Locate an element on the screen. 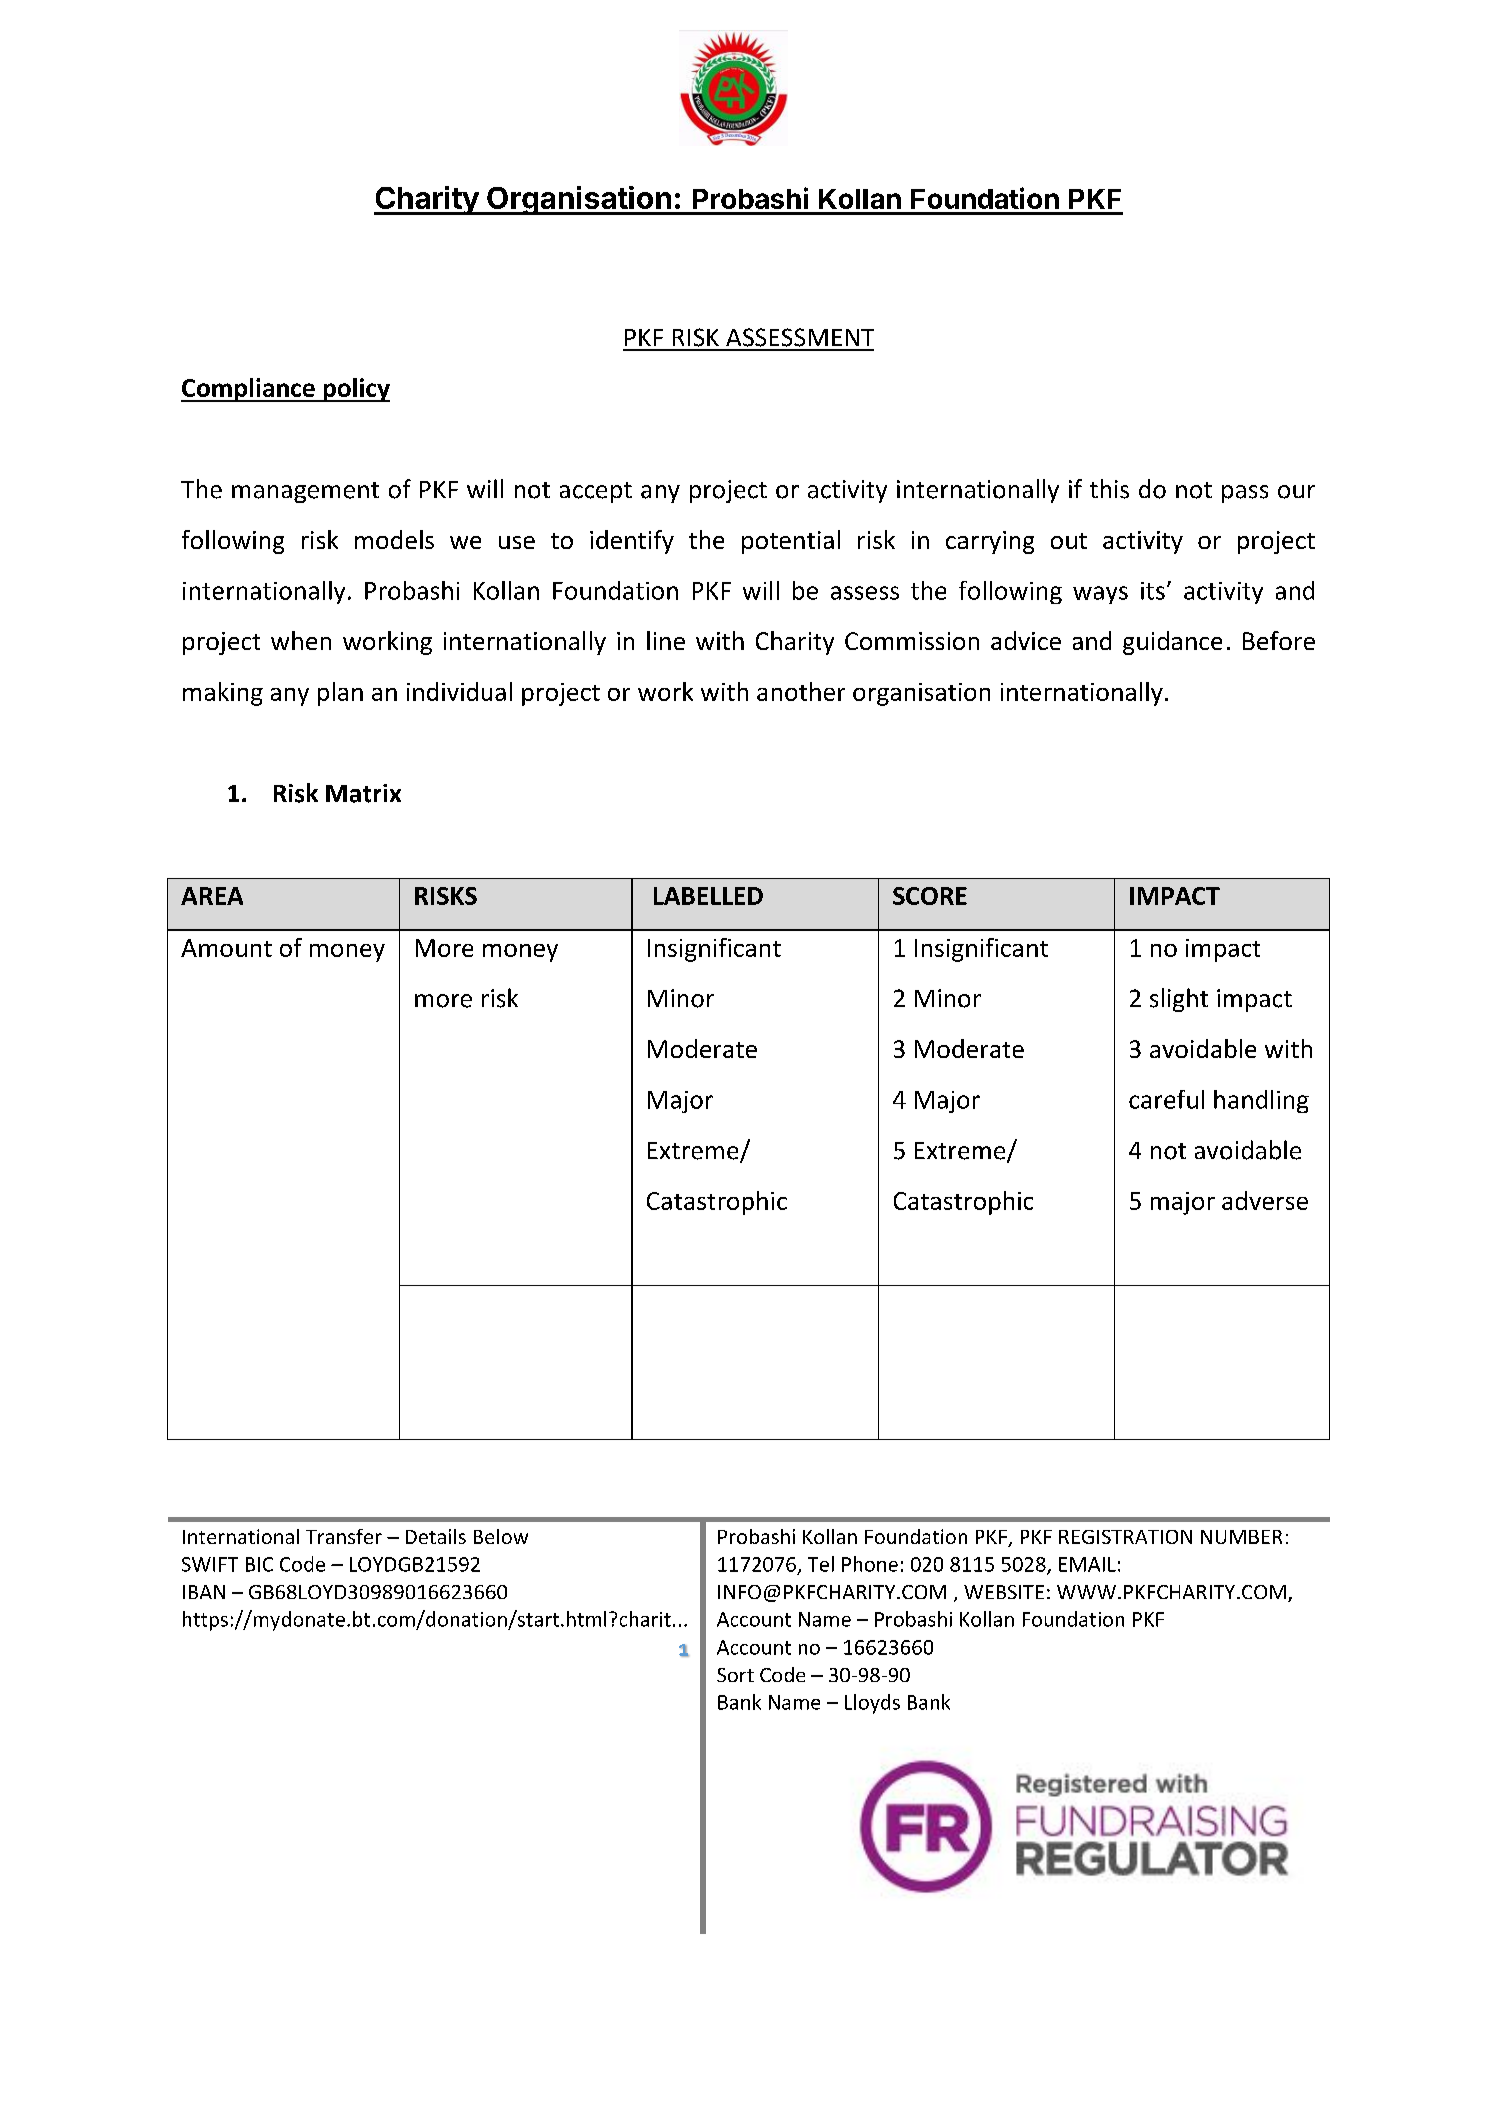 Image resolution: width=1497 pixels, height=2117 pixels. LABELLED is located at coordinates (708, 896).
